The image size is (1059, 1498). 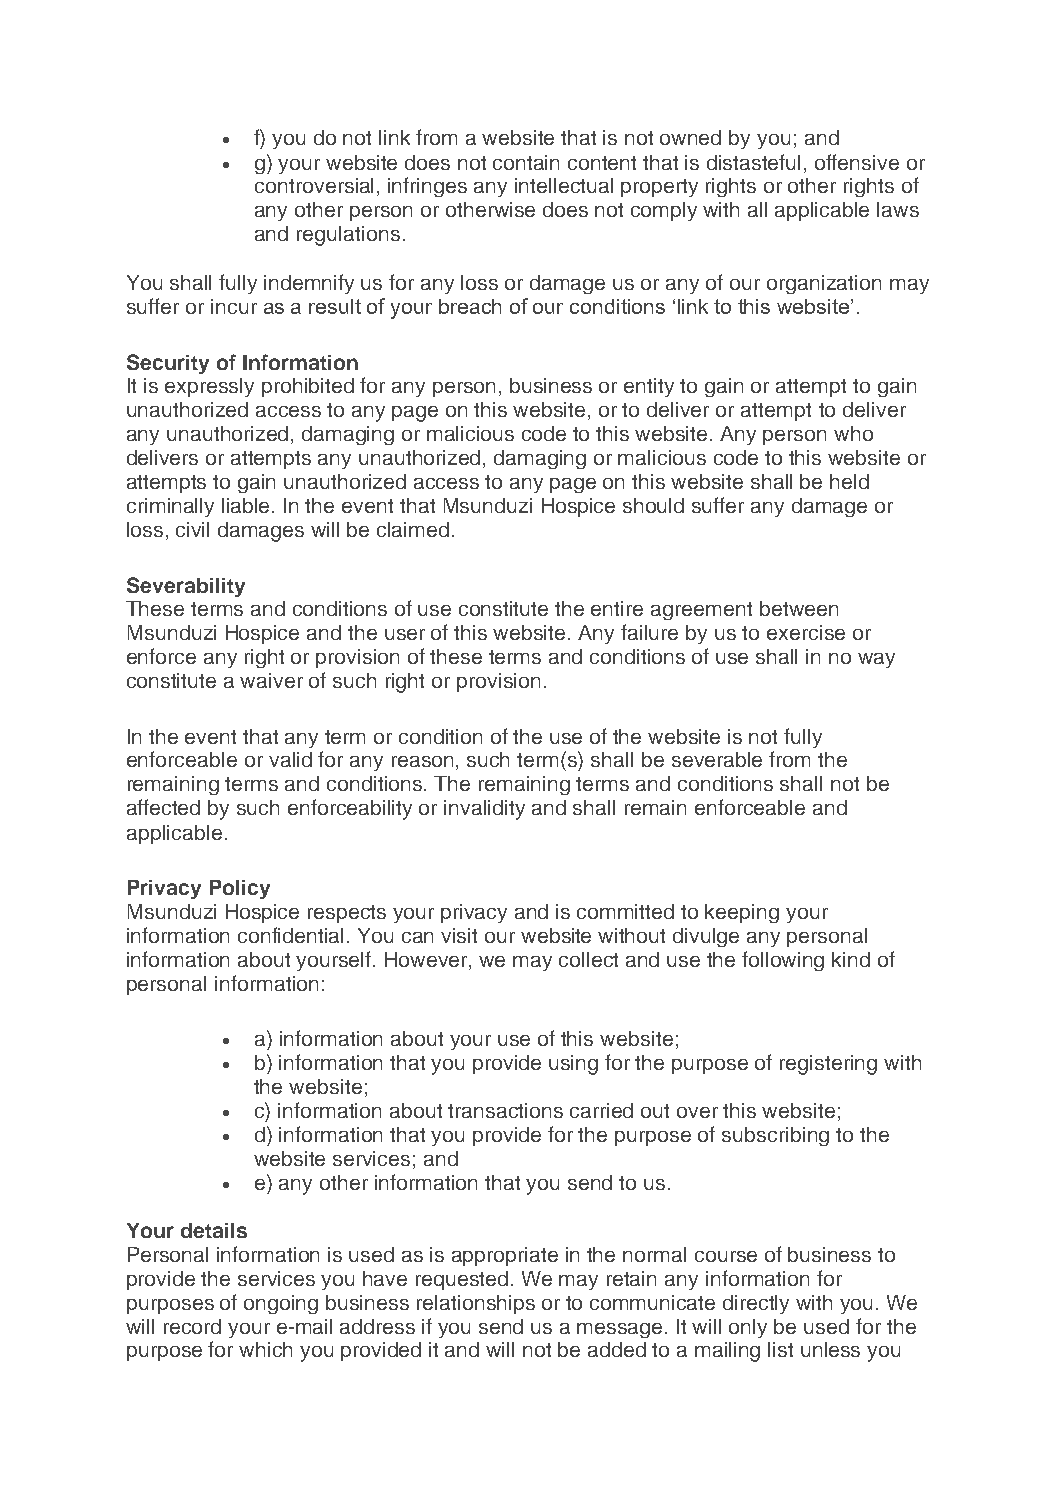 What do you see at coordinates (476, 1304) in the screenshot?
I see `relationships` at bounding box center [476, 1304].
